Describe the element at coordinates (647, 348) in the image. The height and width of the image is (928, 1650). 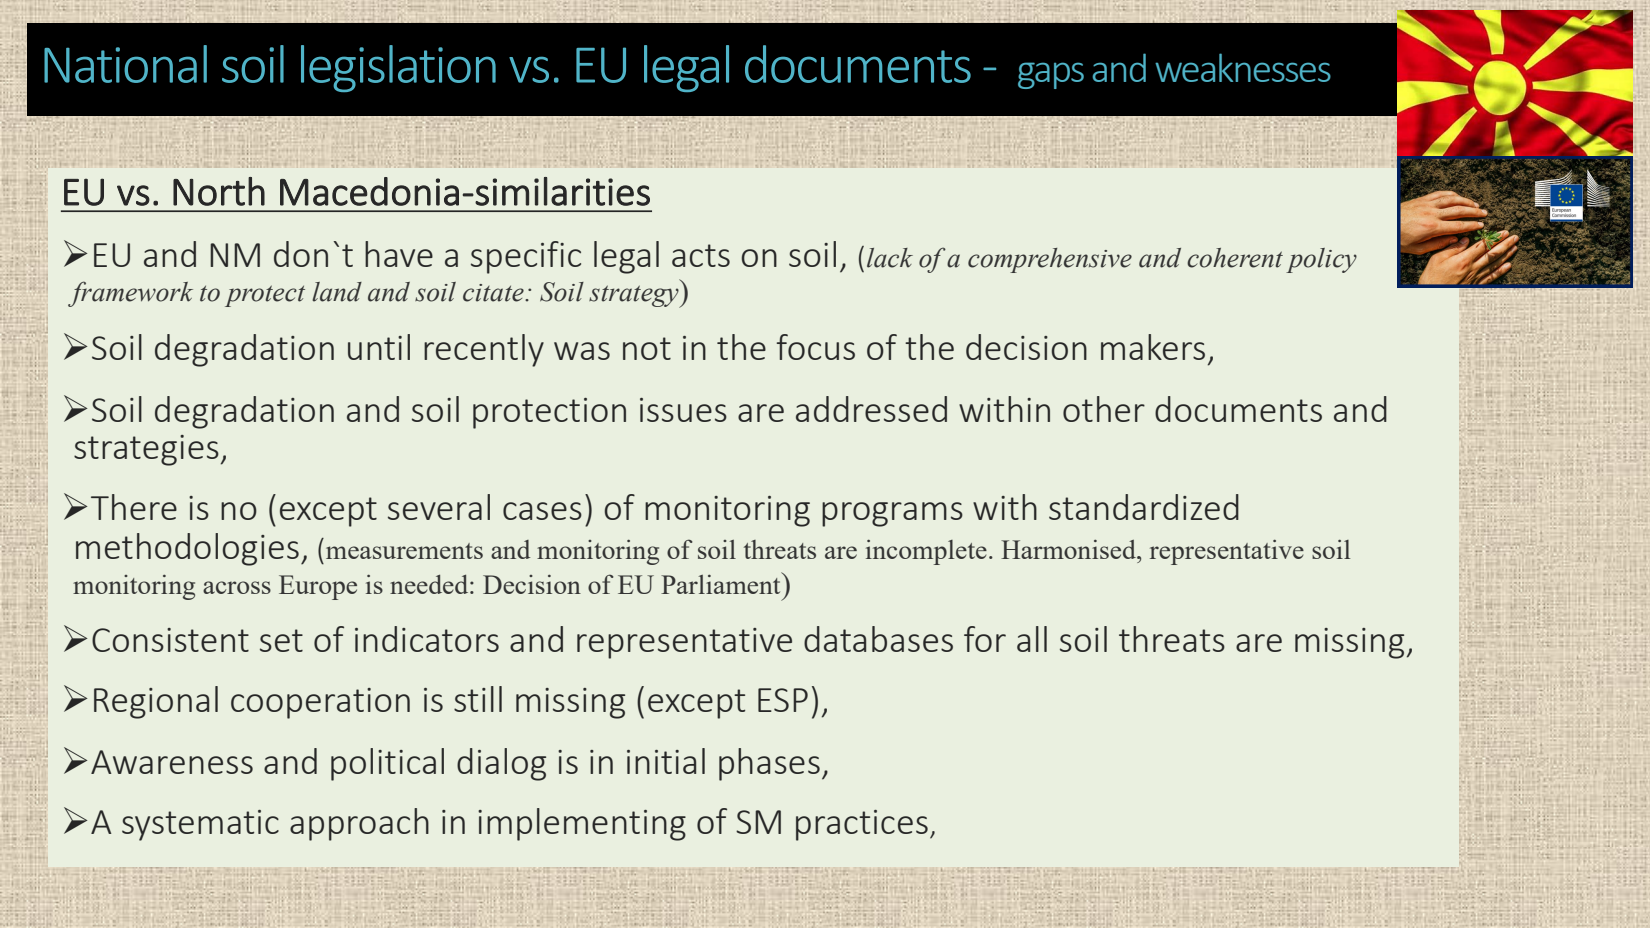
I see `not` at that location.
